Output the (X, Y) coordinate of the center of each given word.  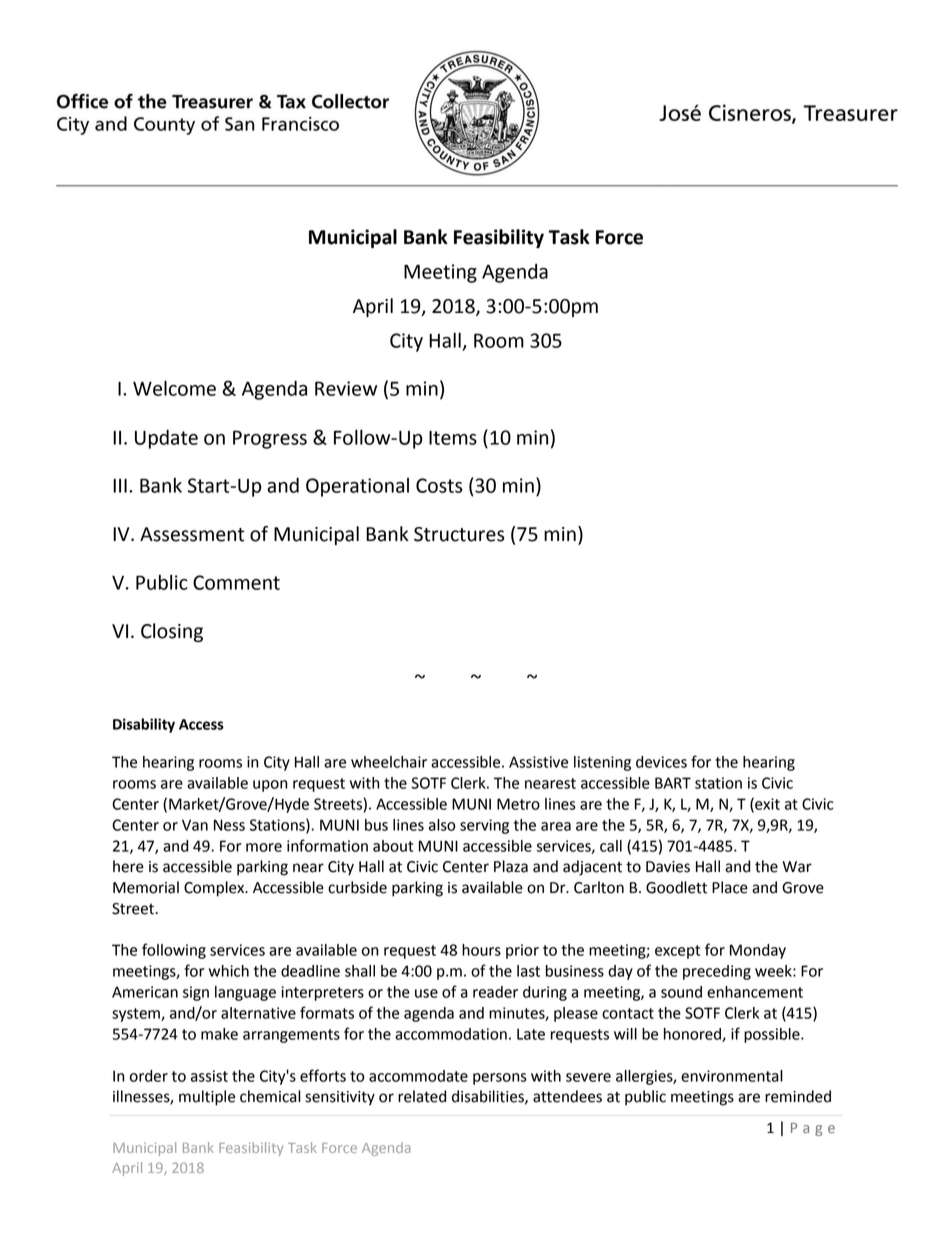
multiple (207, 1098)
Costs (439, 485)
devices (661, 762)
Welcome (174, 388)
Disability (144, 725)
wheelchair (389, 762)
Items (453, 437)
